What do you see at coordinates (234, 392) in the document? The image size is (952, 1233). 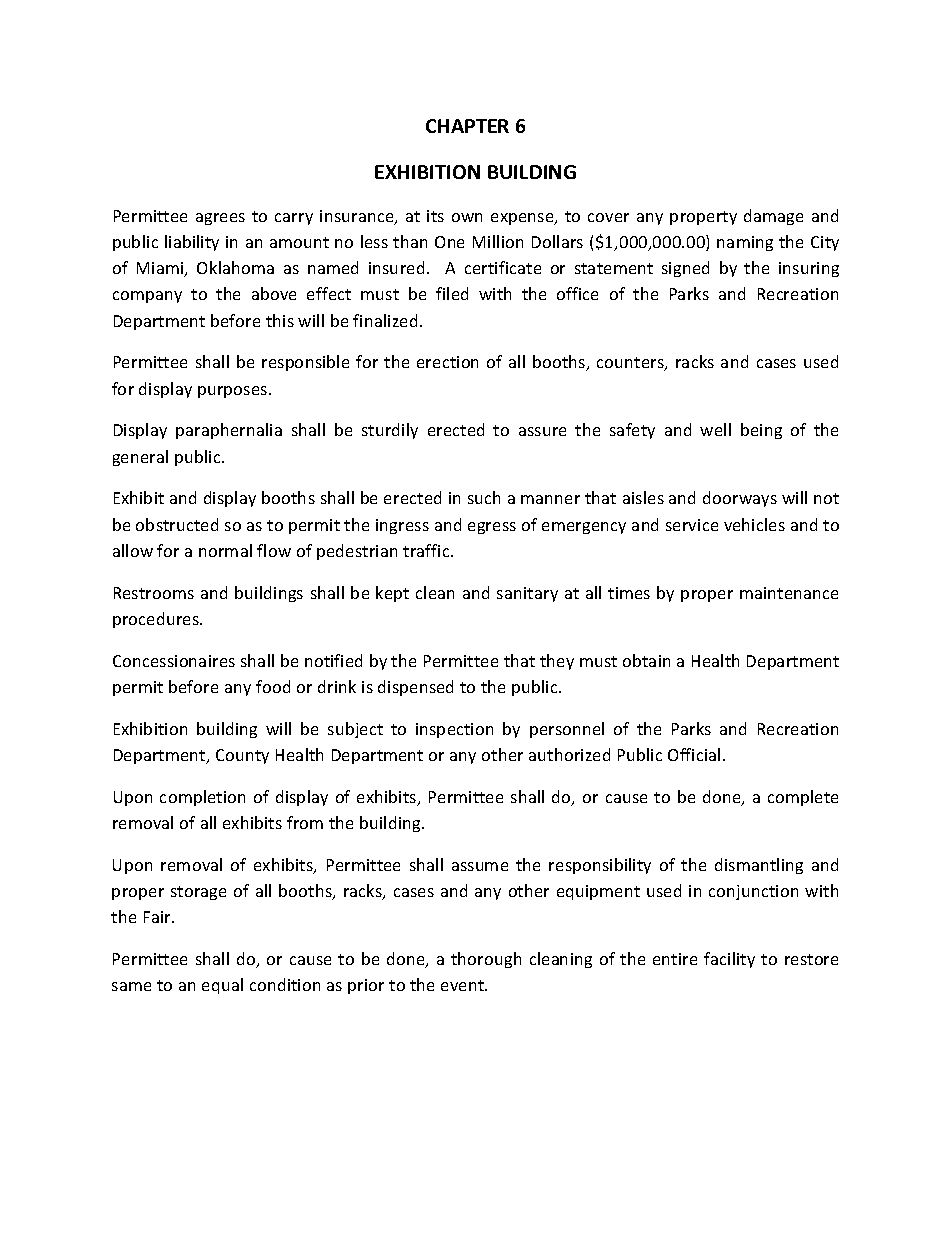 I see `purposes` at bounding box center [234, 392].
